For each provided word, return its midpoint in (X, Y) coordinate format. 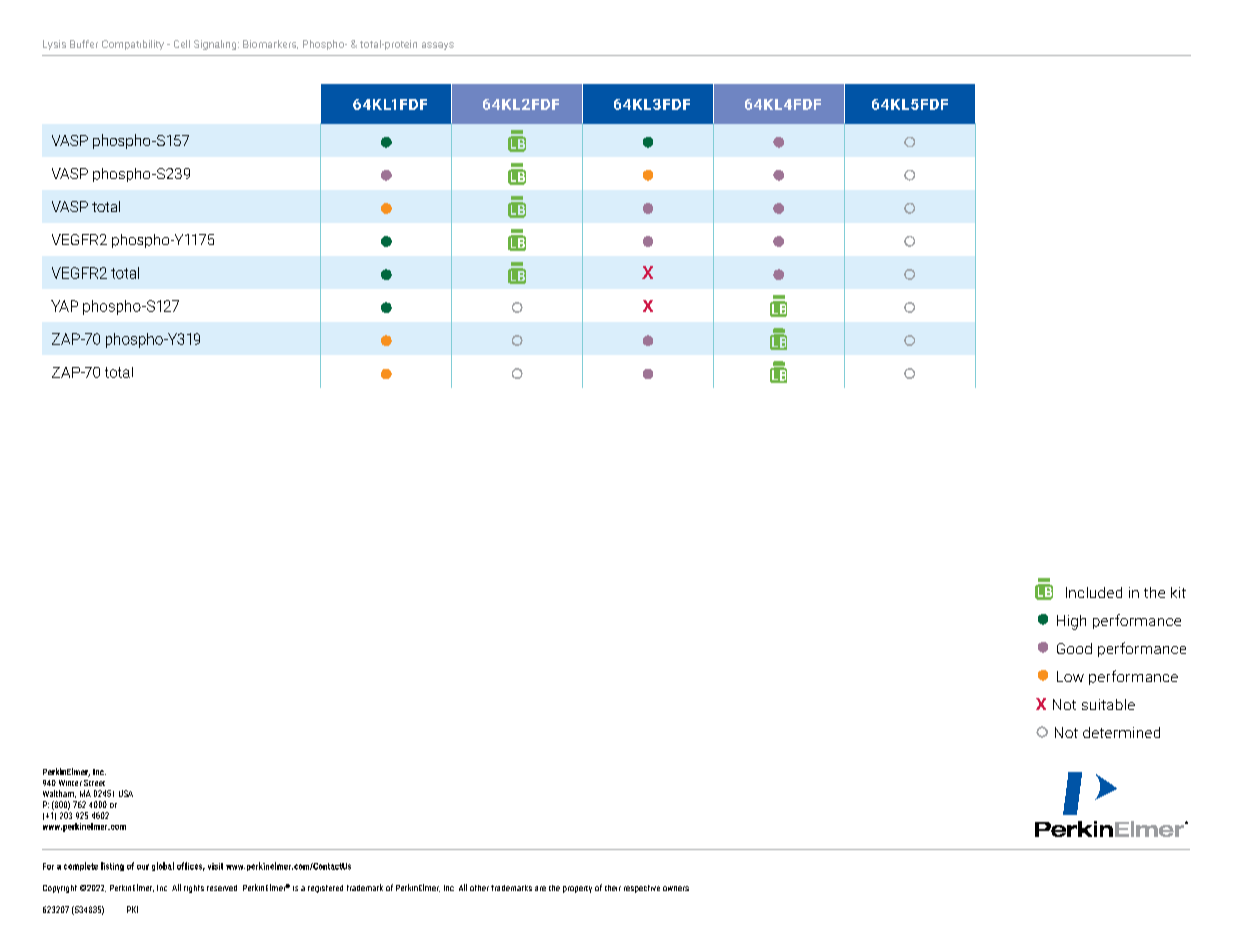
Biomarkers (270, 44)
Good (1074, 648)
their (613, 888)
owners (676, 888)
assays (438, 46)
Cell (182, 44)
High (1071, 622)
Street (94, 783)
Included (1094, 592)
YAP (64, 306)
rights (194, 889)
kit (1178, 592)
